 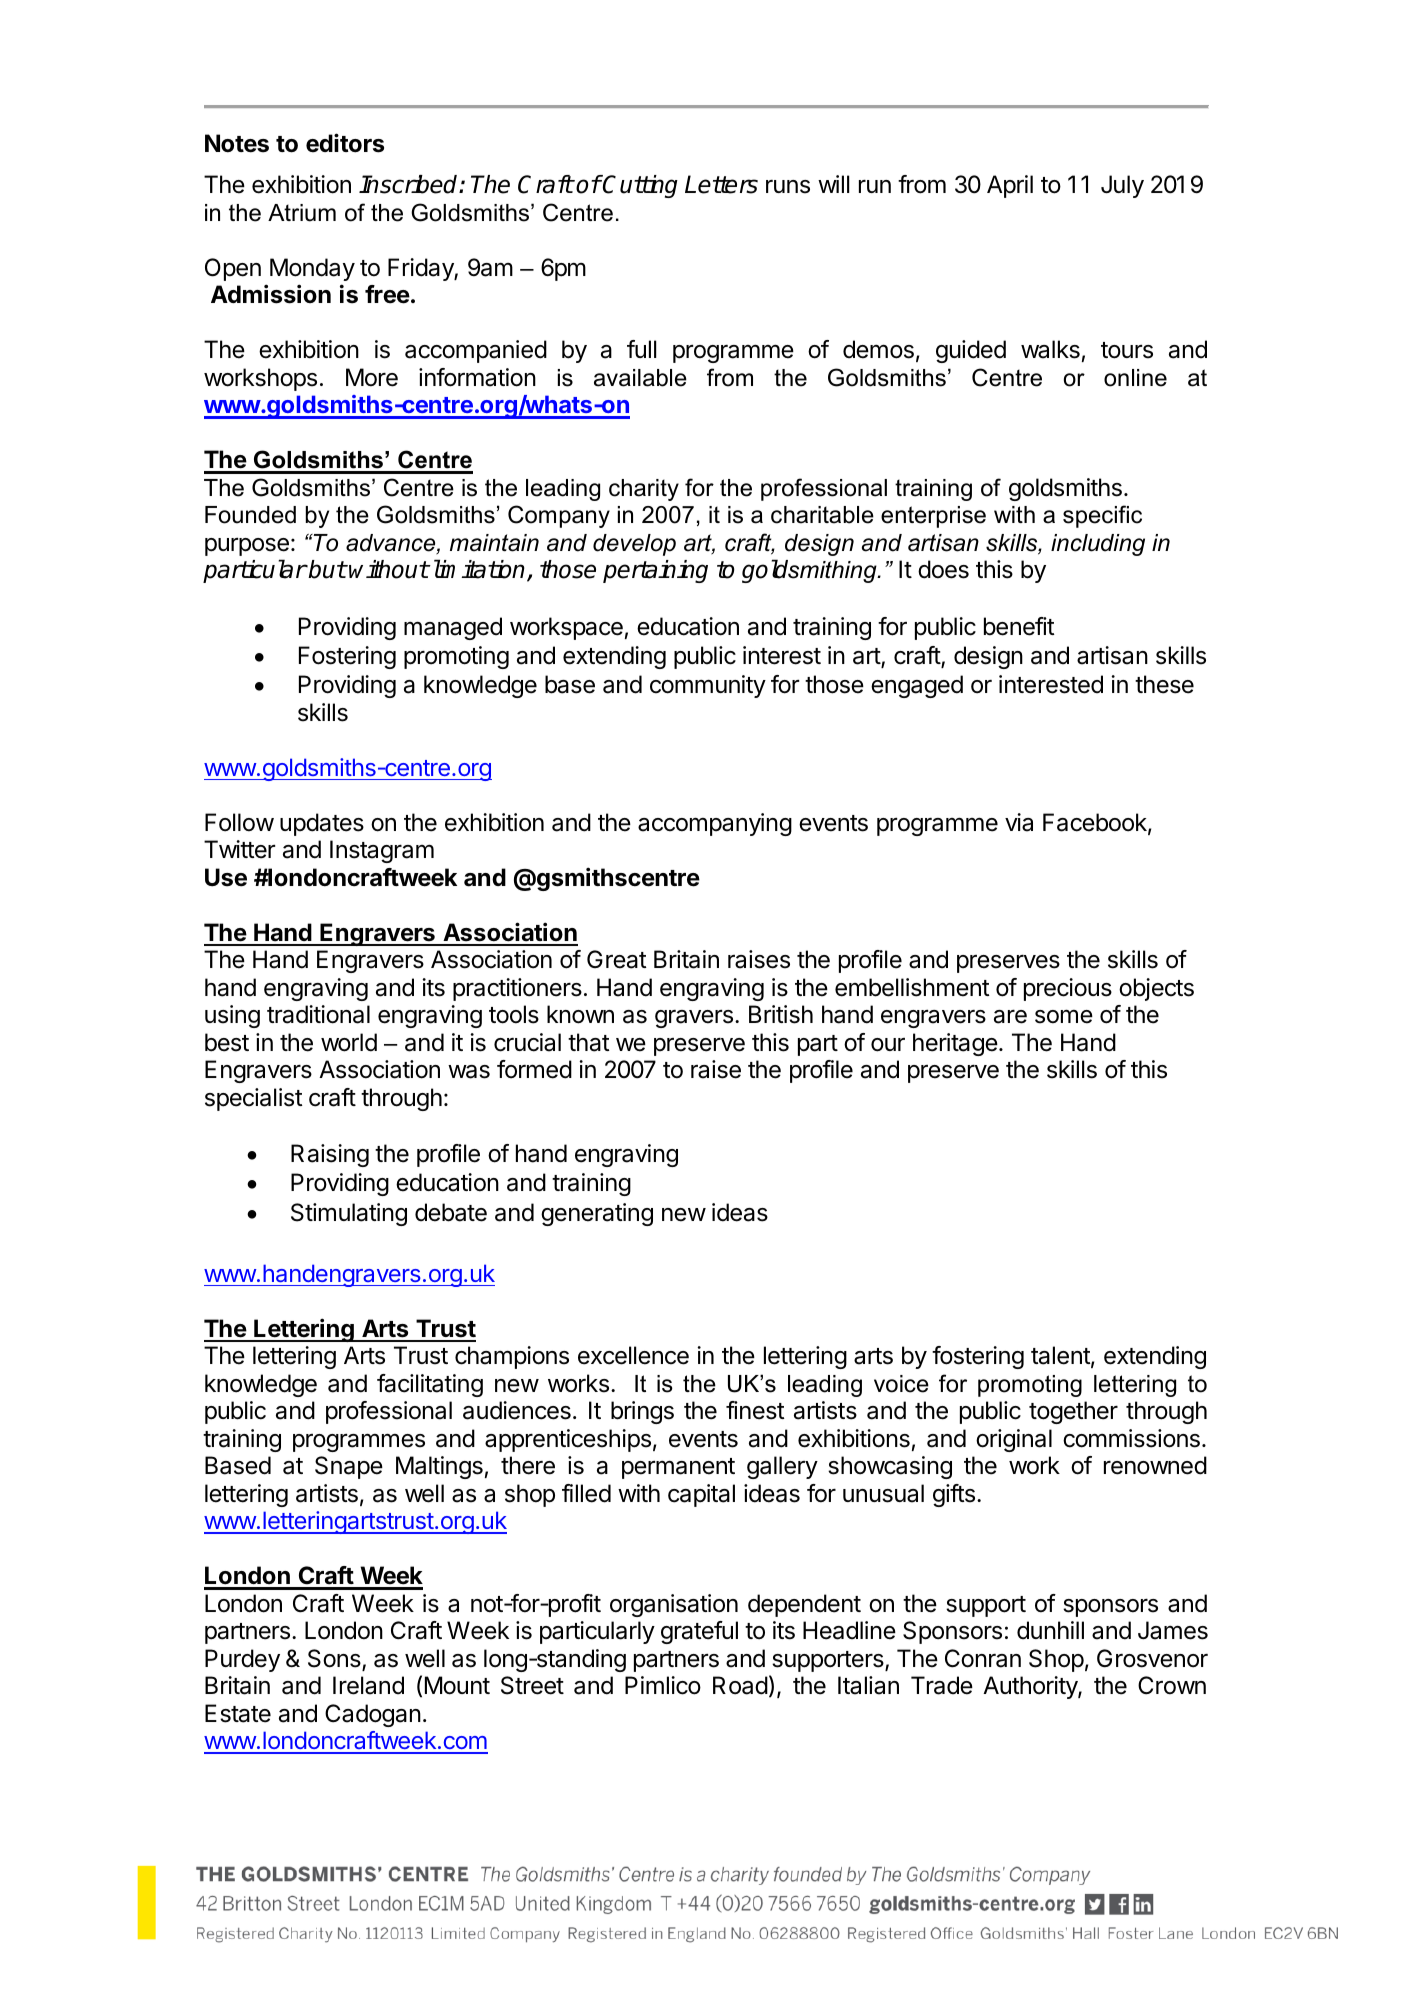 What do you see at coordinates (335, 1659) in the screenshot?
I see `Sons` at bounding box center [335, 1659].
